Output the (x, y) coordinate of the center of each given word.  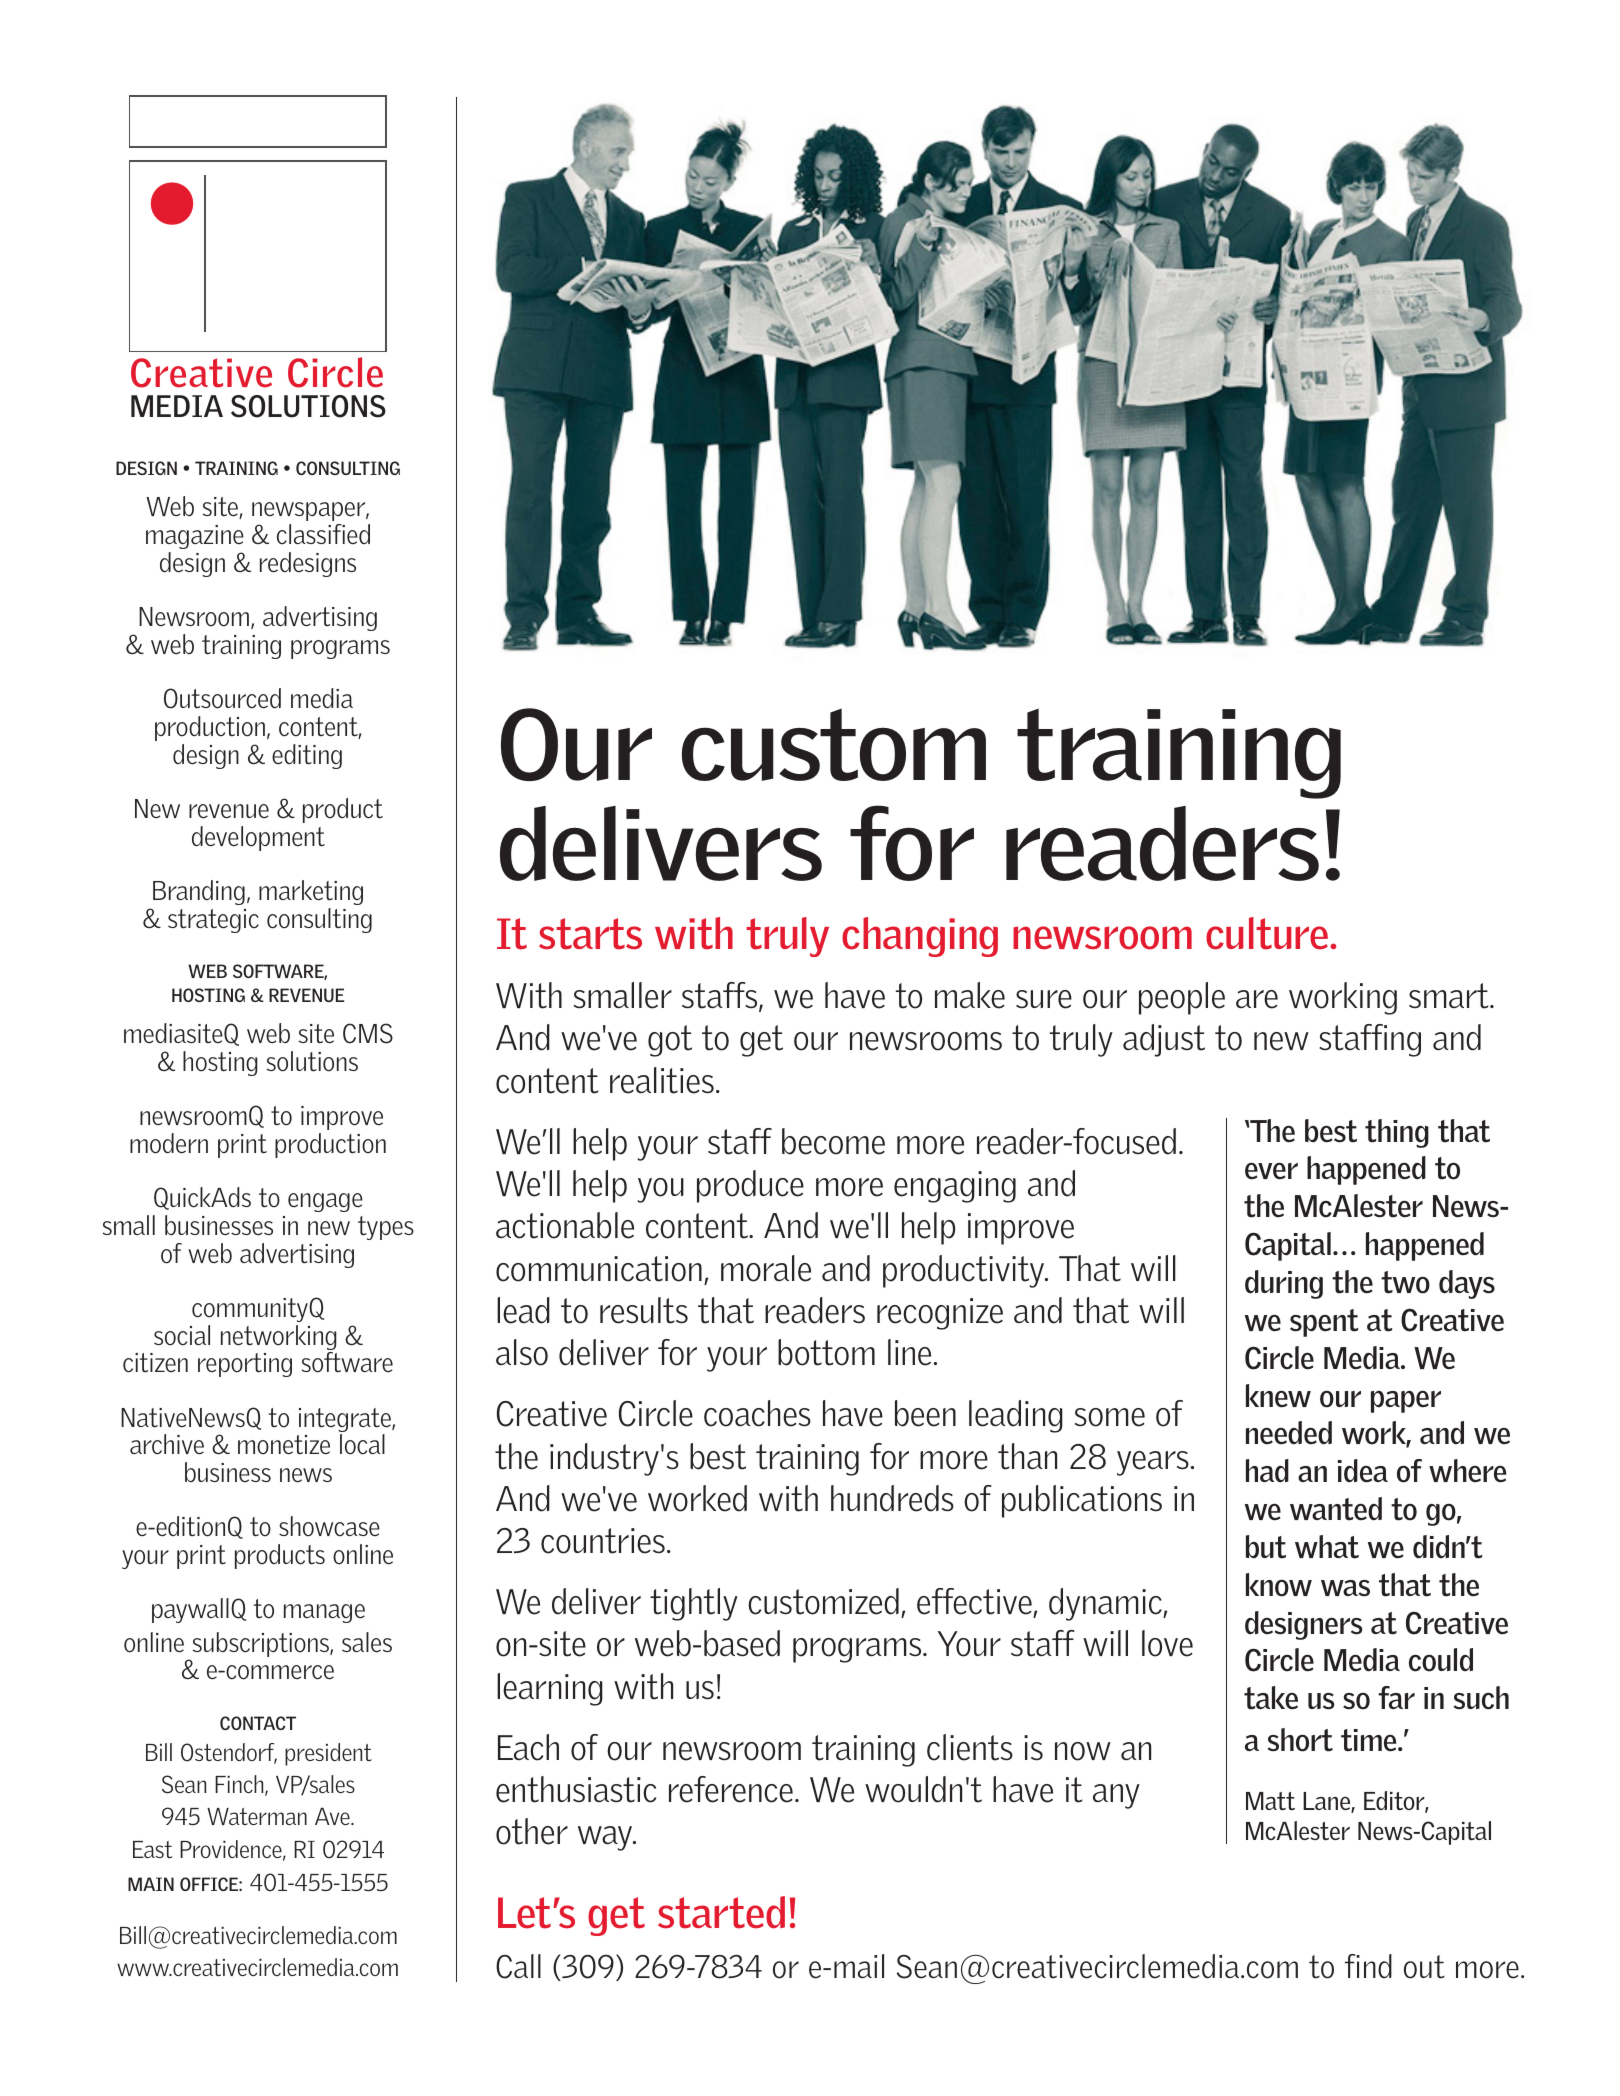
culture (1267, 933)
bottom (826, 1352)
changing (920, 937)
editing (307, 756)
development (258, 838)
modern (169, 1143)
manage (324, 1613)
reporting (245, 1365)
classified (323, 534)
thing (1397, 1133)
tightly (694, 1604)
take (1271, 1698)
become (833, 1141)
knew (1278, 1396)
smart (1450, 996)
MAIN (151, 1884)
